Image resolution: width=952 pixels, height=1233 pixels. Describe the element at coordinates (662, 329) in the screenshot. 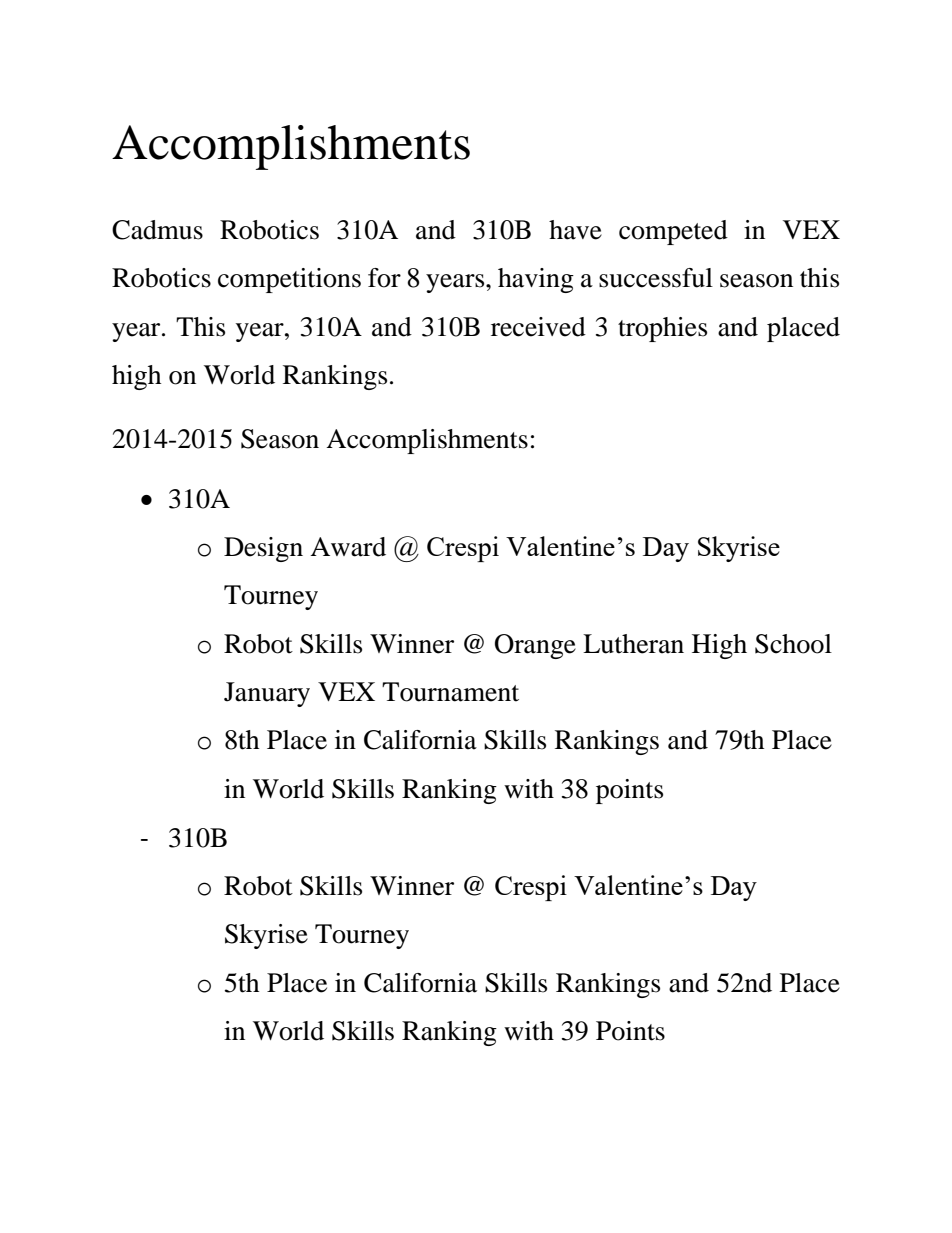

I see `trophies` at that location.
